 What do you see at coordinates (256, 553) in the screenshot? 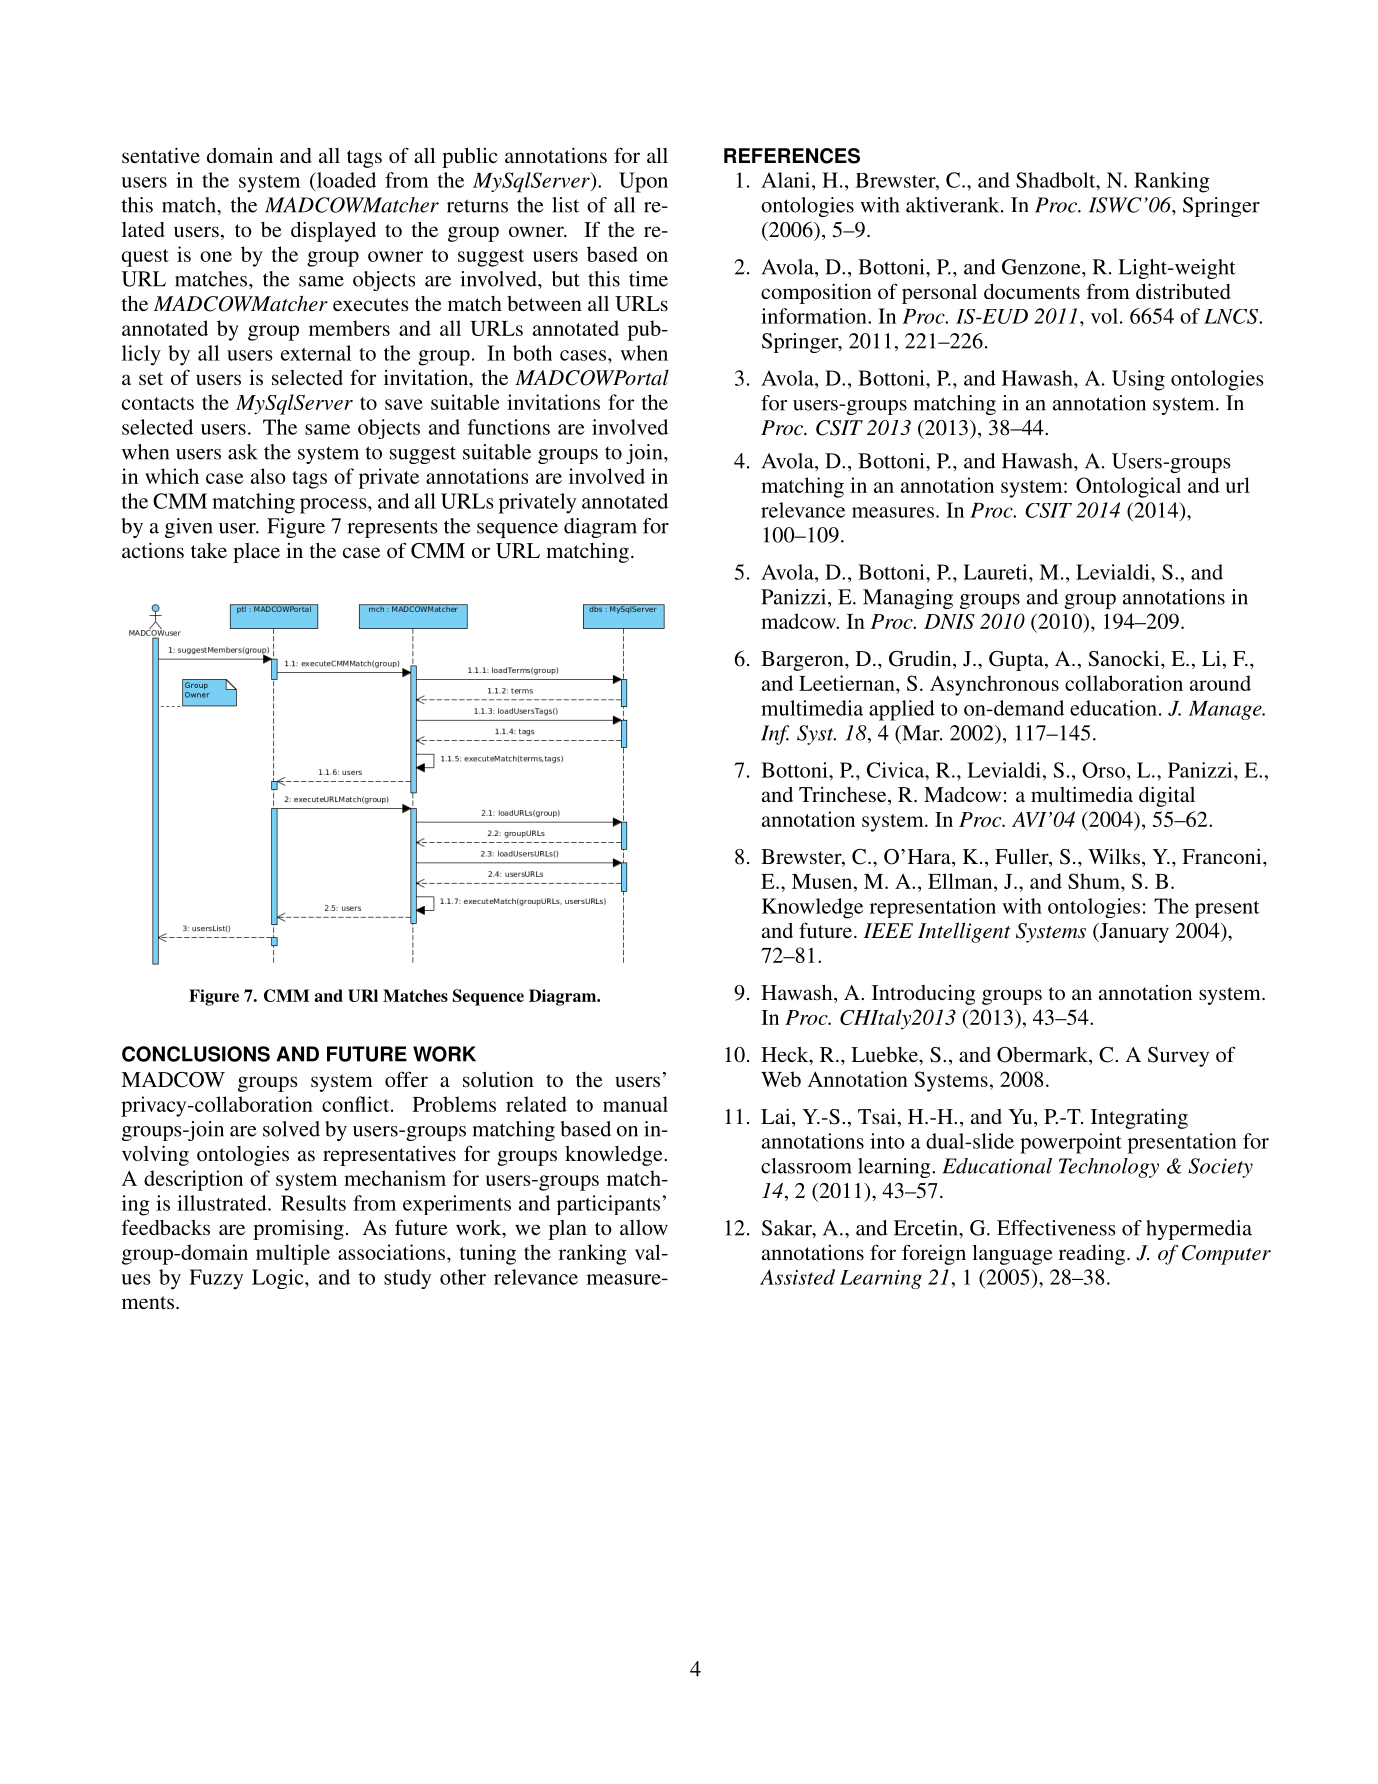
I see `place` at bounding box center [256, 553].
